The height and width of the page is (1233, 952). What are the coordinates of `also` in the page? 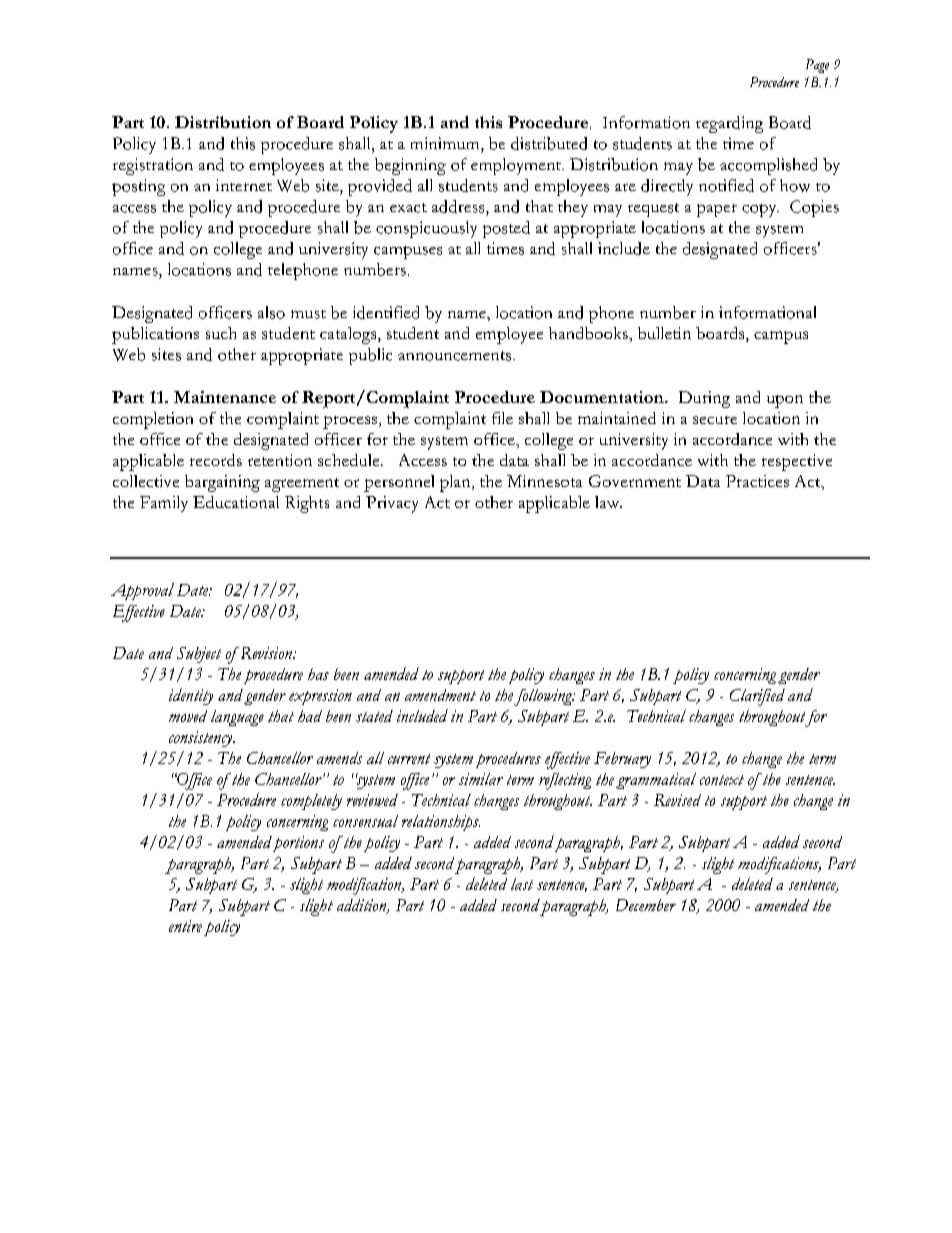 It's located at (271, 312).
